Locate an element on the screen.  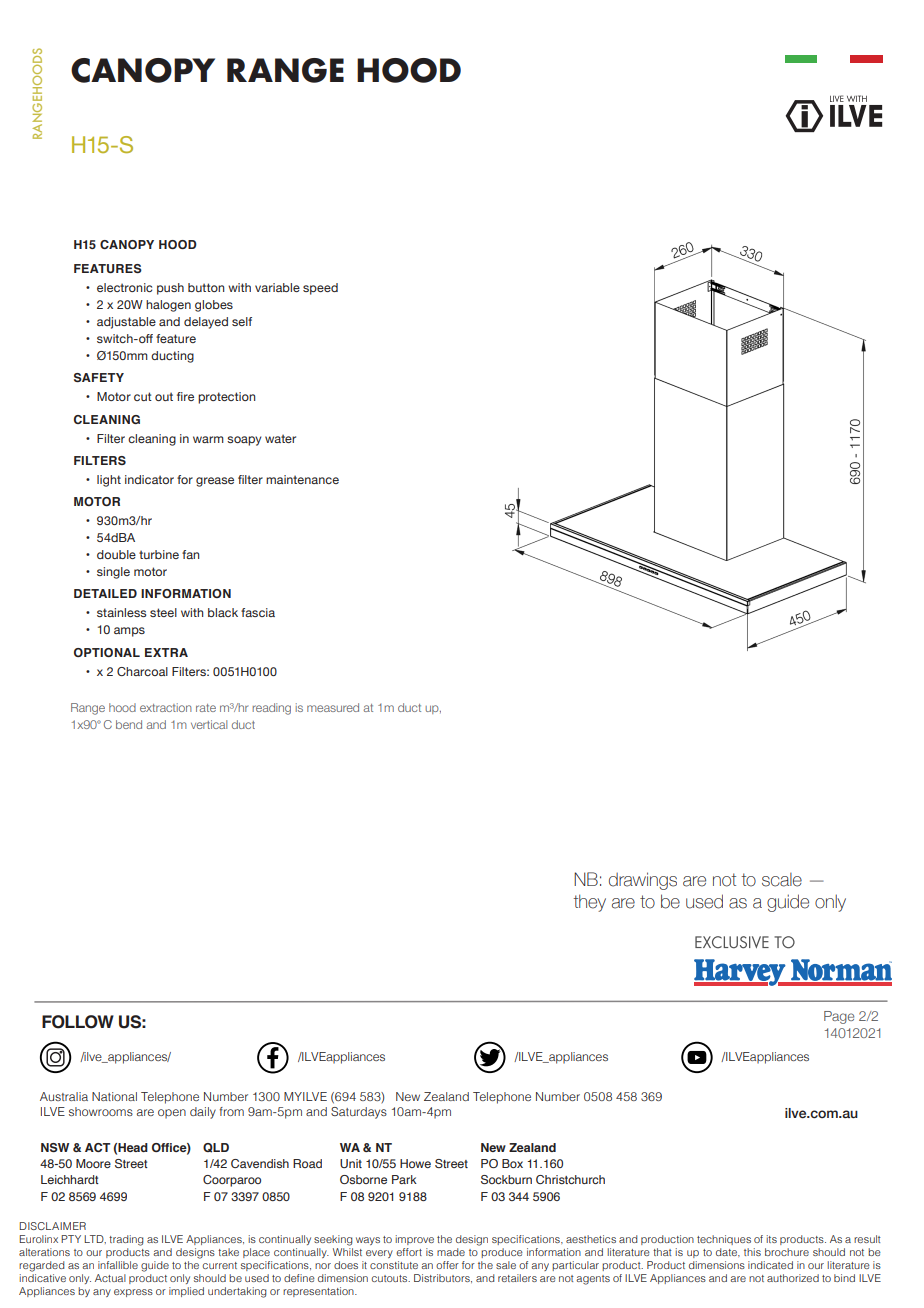
Page is located at coordinates (839, 1017).
